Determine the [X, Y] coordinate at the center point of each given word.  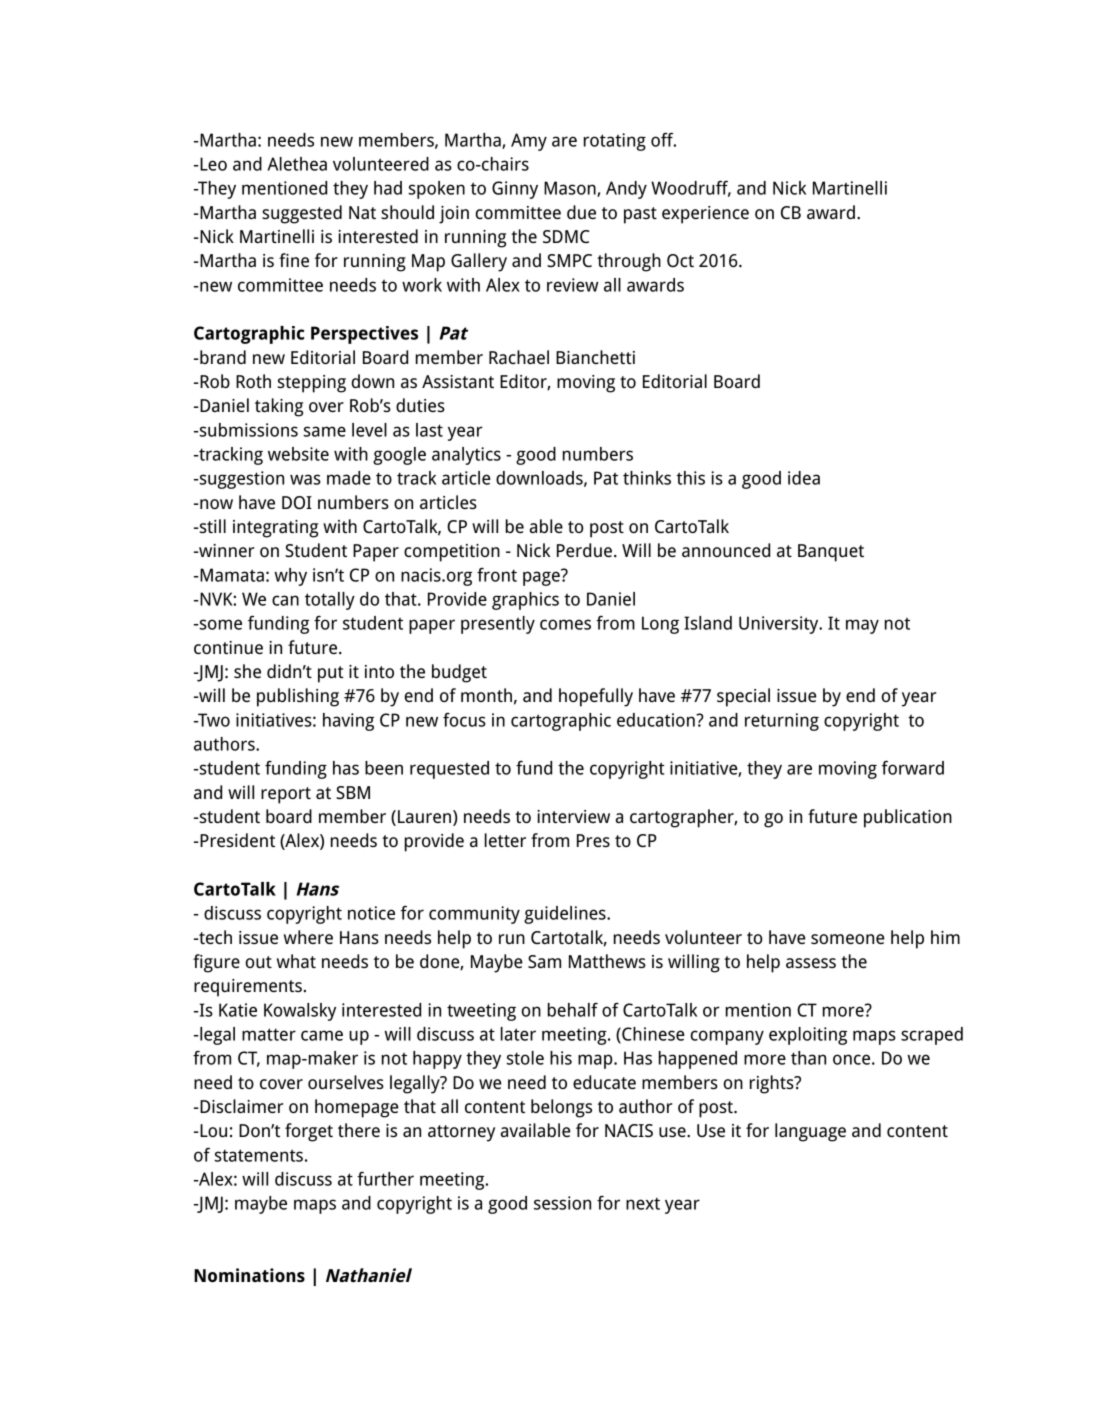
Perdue [584, 550]
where [308, 937]
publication [908, 818]
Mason [571, 189]
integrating [275, 529]
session [562, 1203]
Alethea [297, 164]
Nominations [249, 1275]
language [810, 1132]
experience [705, 215]
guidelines [566, 915]
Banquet [831, 553]
